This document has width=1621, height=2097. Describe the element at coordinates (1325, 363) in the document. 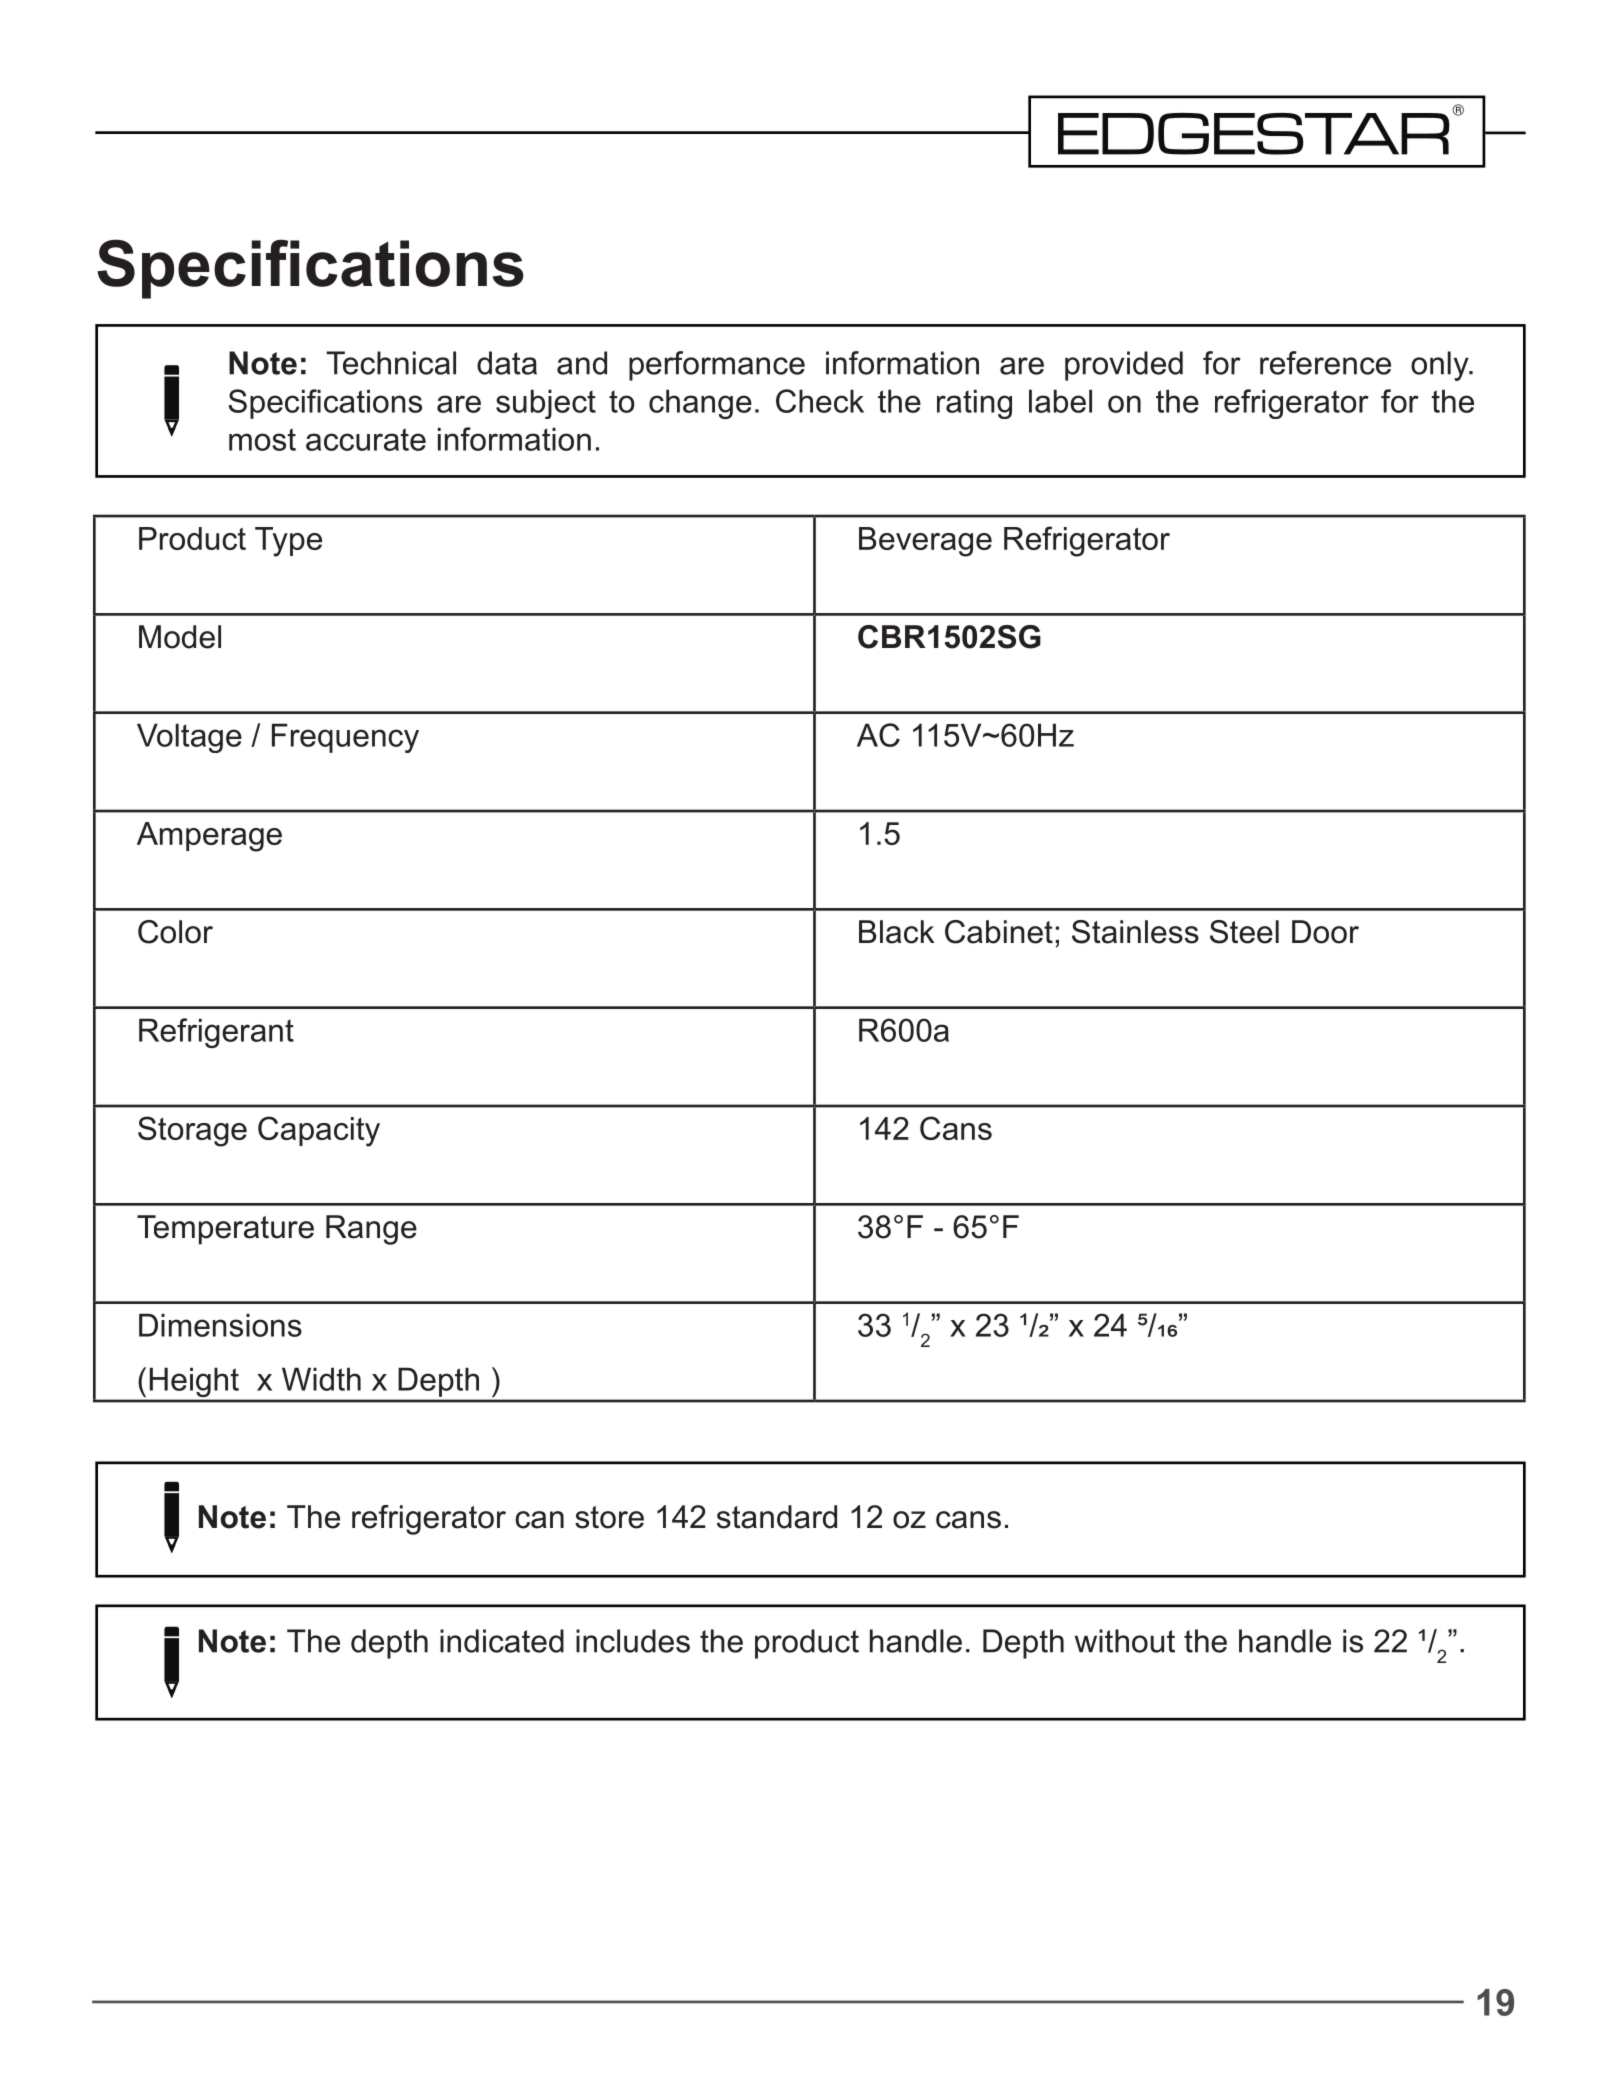

I see `reference` at that location.
